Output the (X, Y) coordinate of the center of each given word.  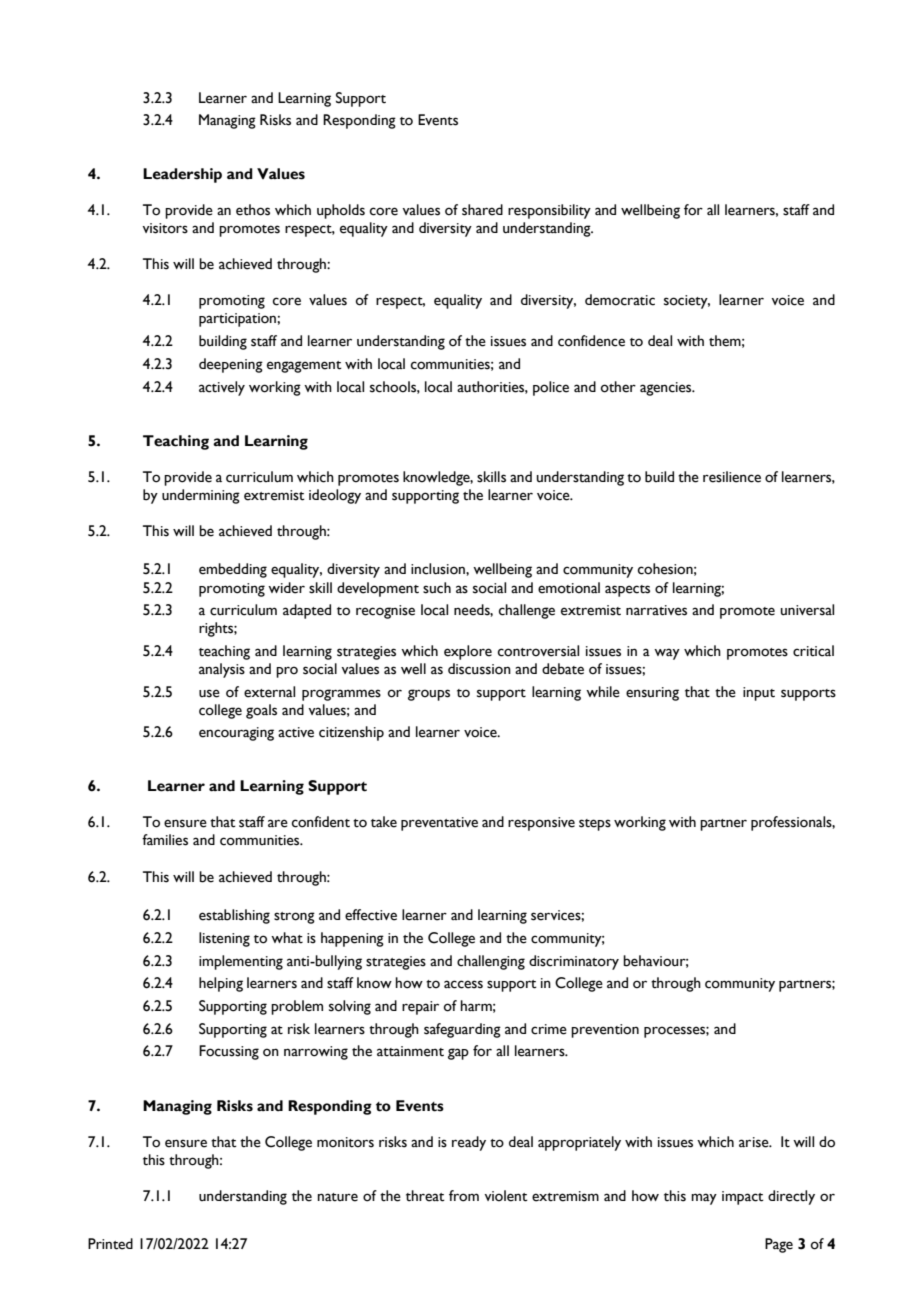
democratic (620, 300)
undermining (201, 496)
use (209, 693)
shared (482, 210)
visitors (165, 228)
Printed (110, 1244)
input (759, 694)
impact (743, 1198)
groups (429, 695)
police (551, 388)
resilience (732, 477)
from (464, 1196)
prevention (605, 1031)
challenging (491, 962)
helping (221, 984)
